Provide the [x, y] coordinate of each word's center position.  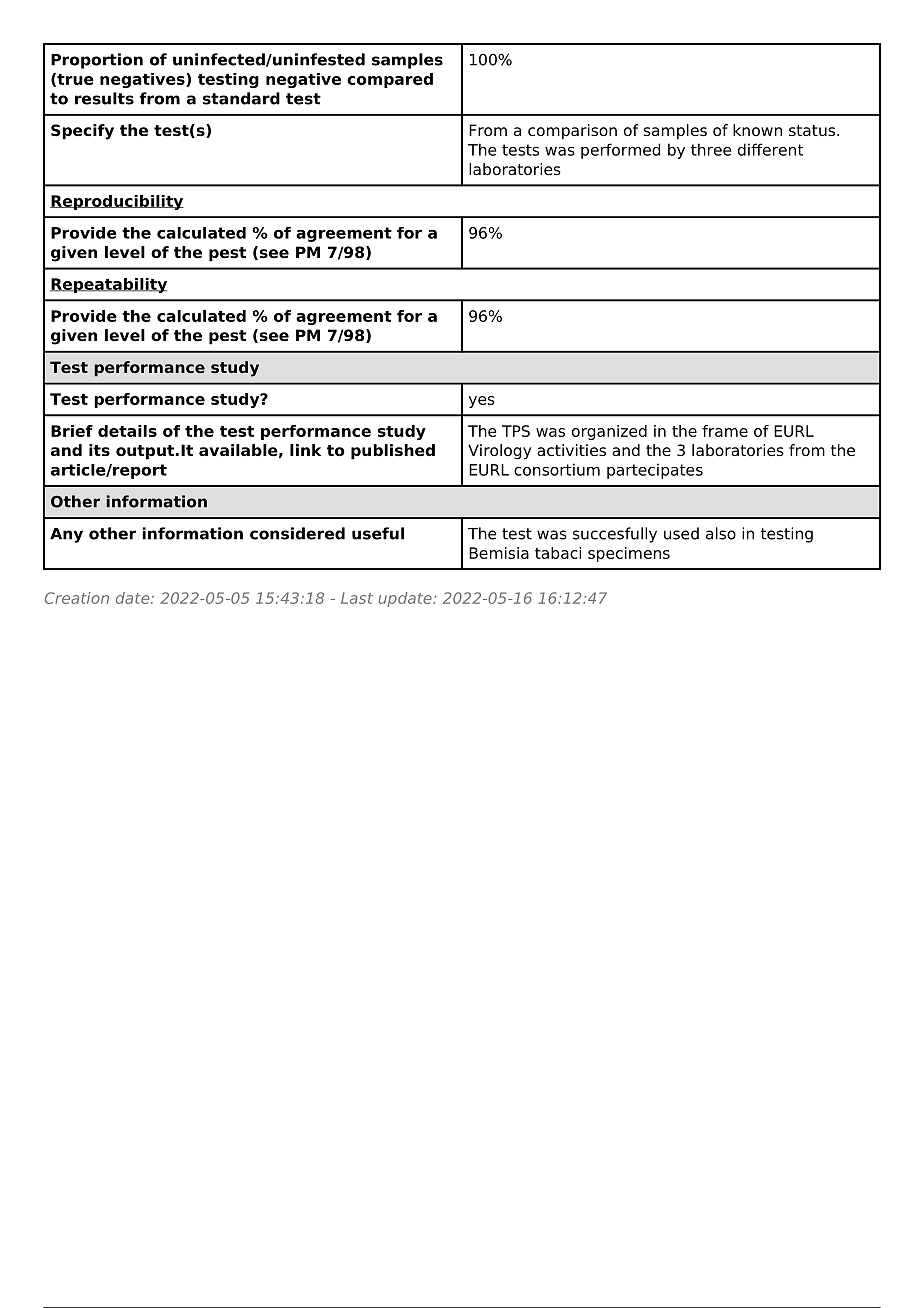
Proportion [97, 61]
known [757, 130]
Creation [77, 598]
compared [390, 80]
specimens [629, 554]
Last [357, 598]
